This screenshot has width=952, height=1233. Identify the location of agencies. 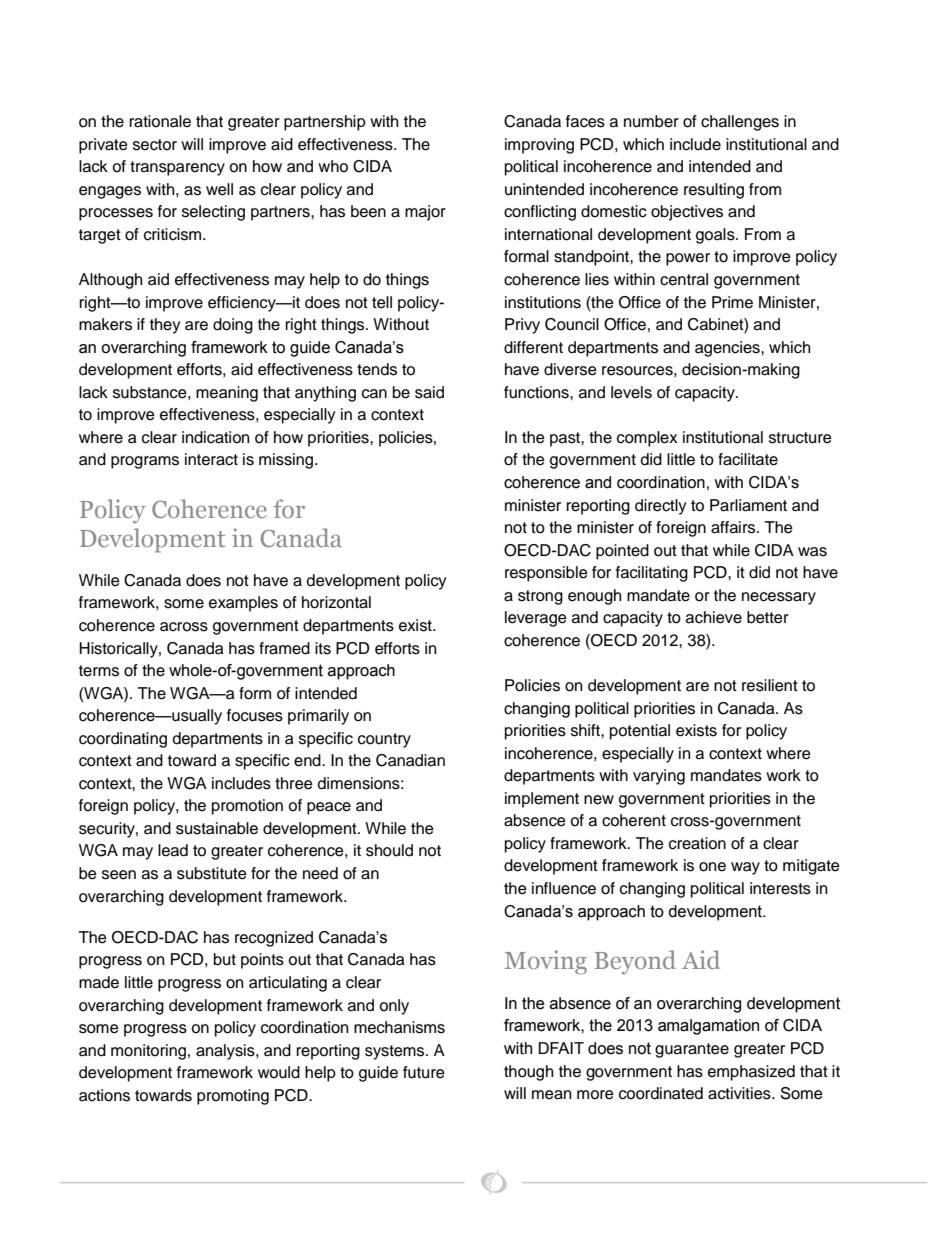
(728, 349).
